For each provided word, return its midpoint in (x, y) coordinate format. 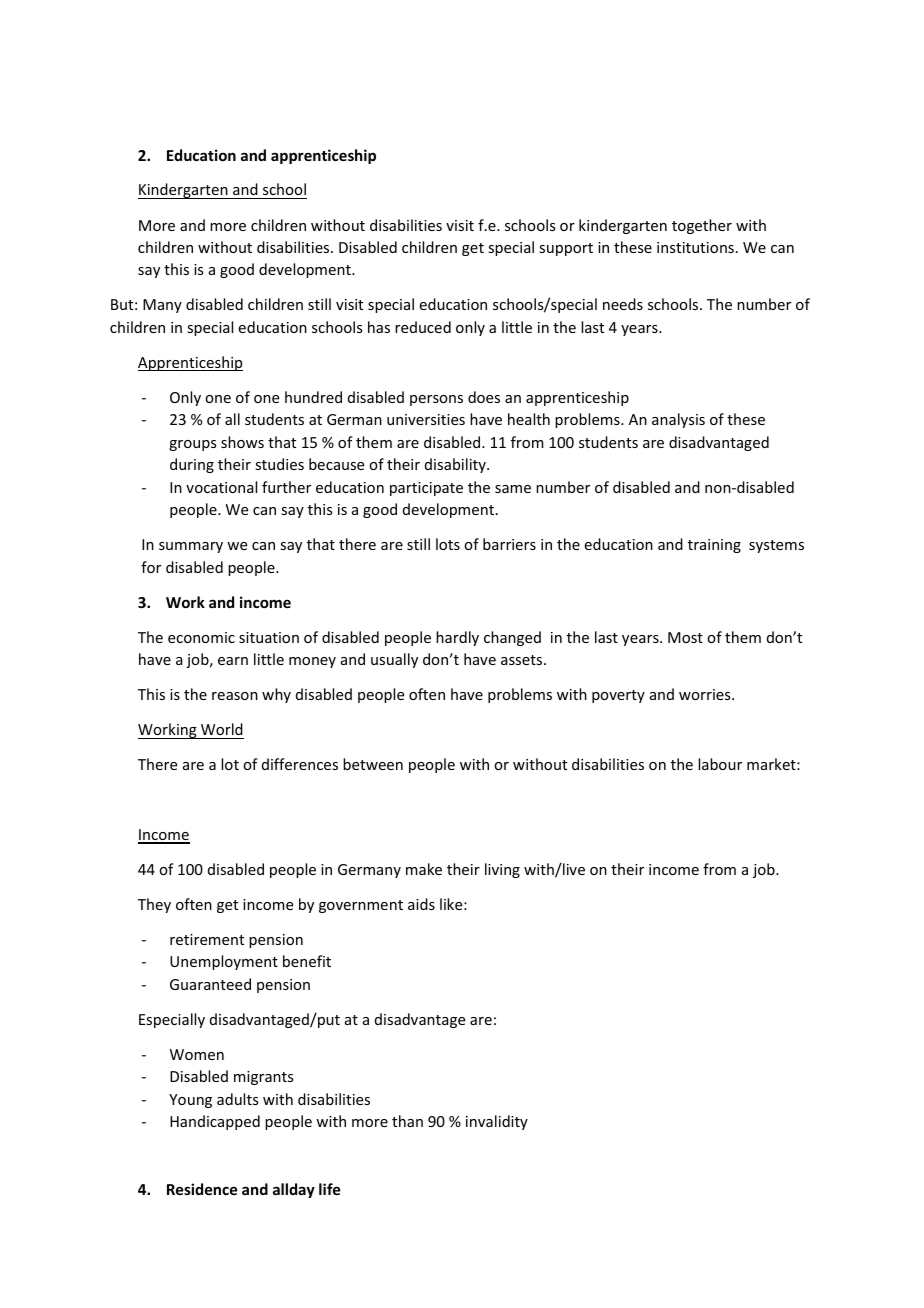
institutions (695, 247)
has (379, 327)
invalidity (497, 1122)
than (407, 1121)
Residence (202, 1189)
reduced (423, 327)
